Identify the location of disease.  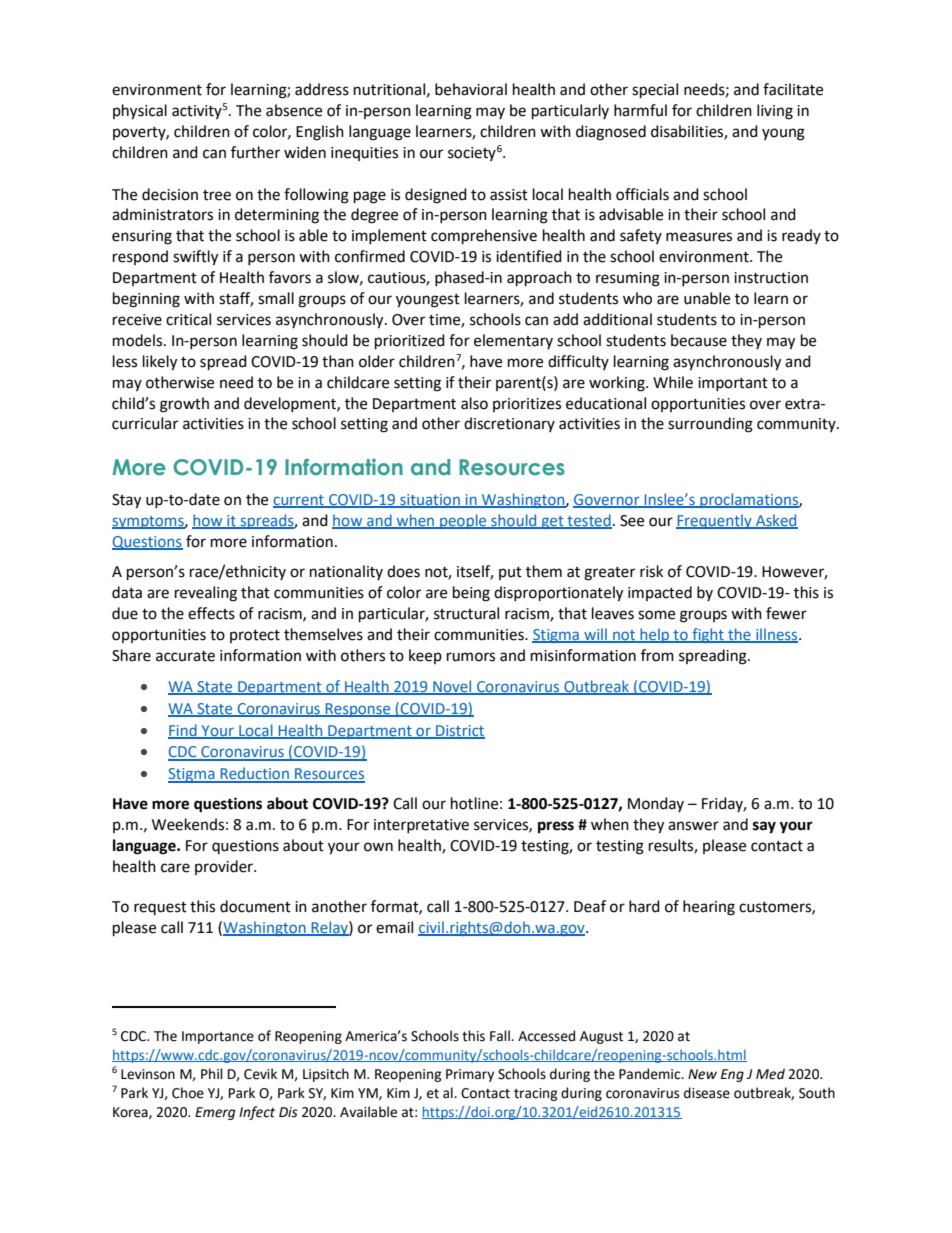
(707, 1093).
